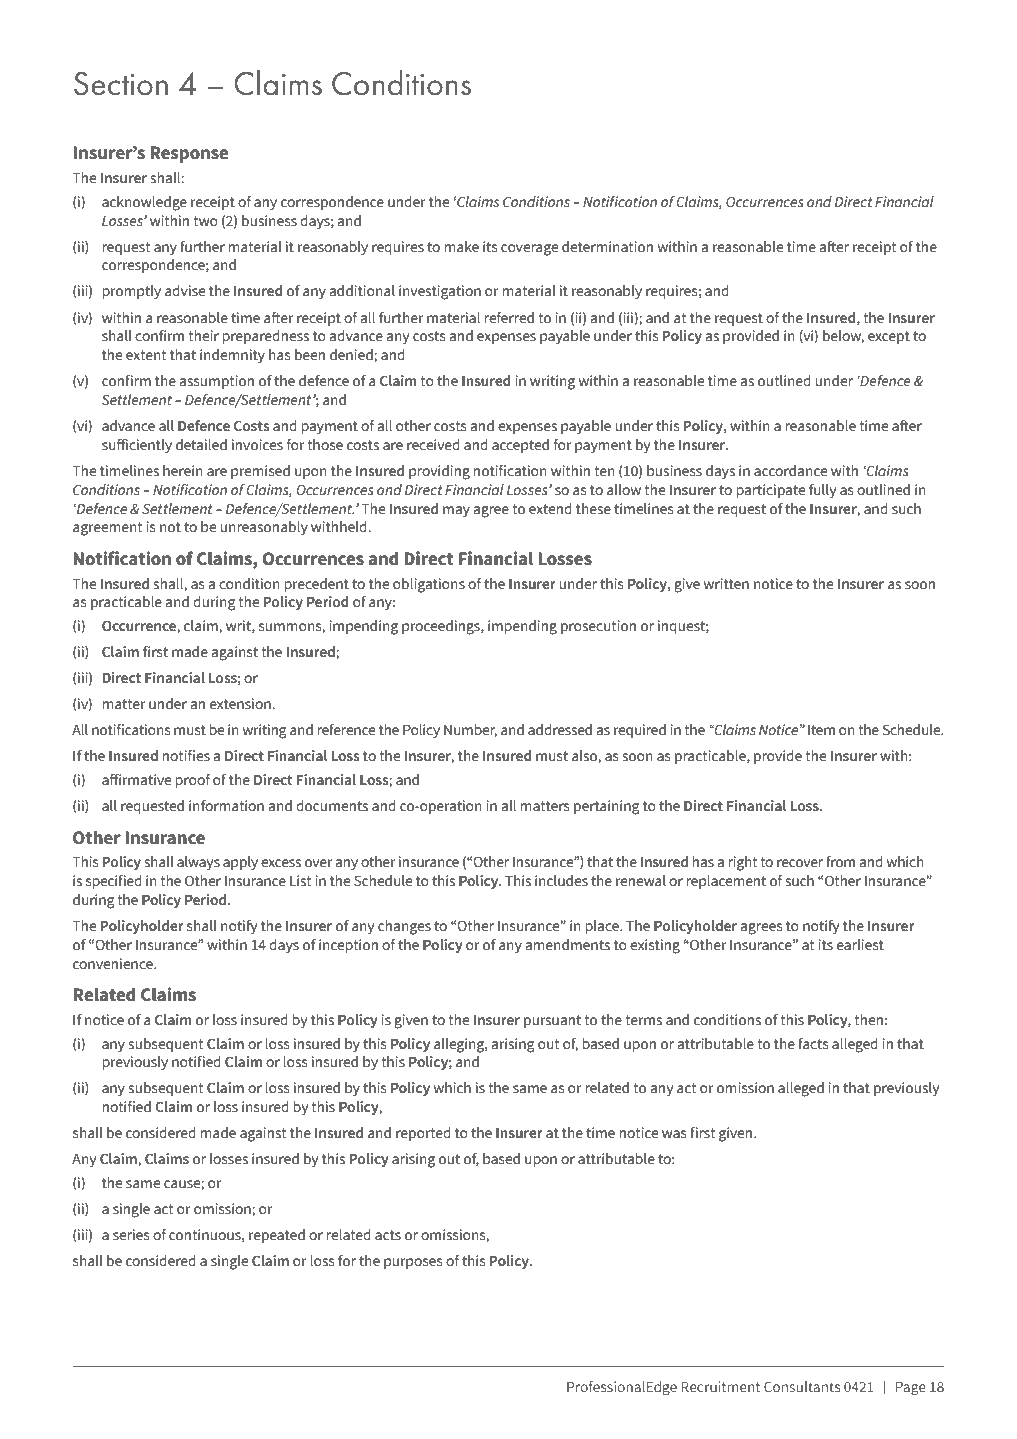  I want to click on then, so click(869, 1020).
